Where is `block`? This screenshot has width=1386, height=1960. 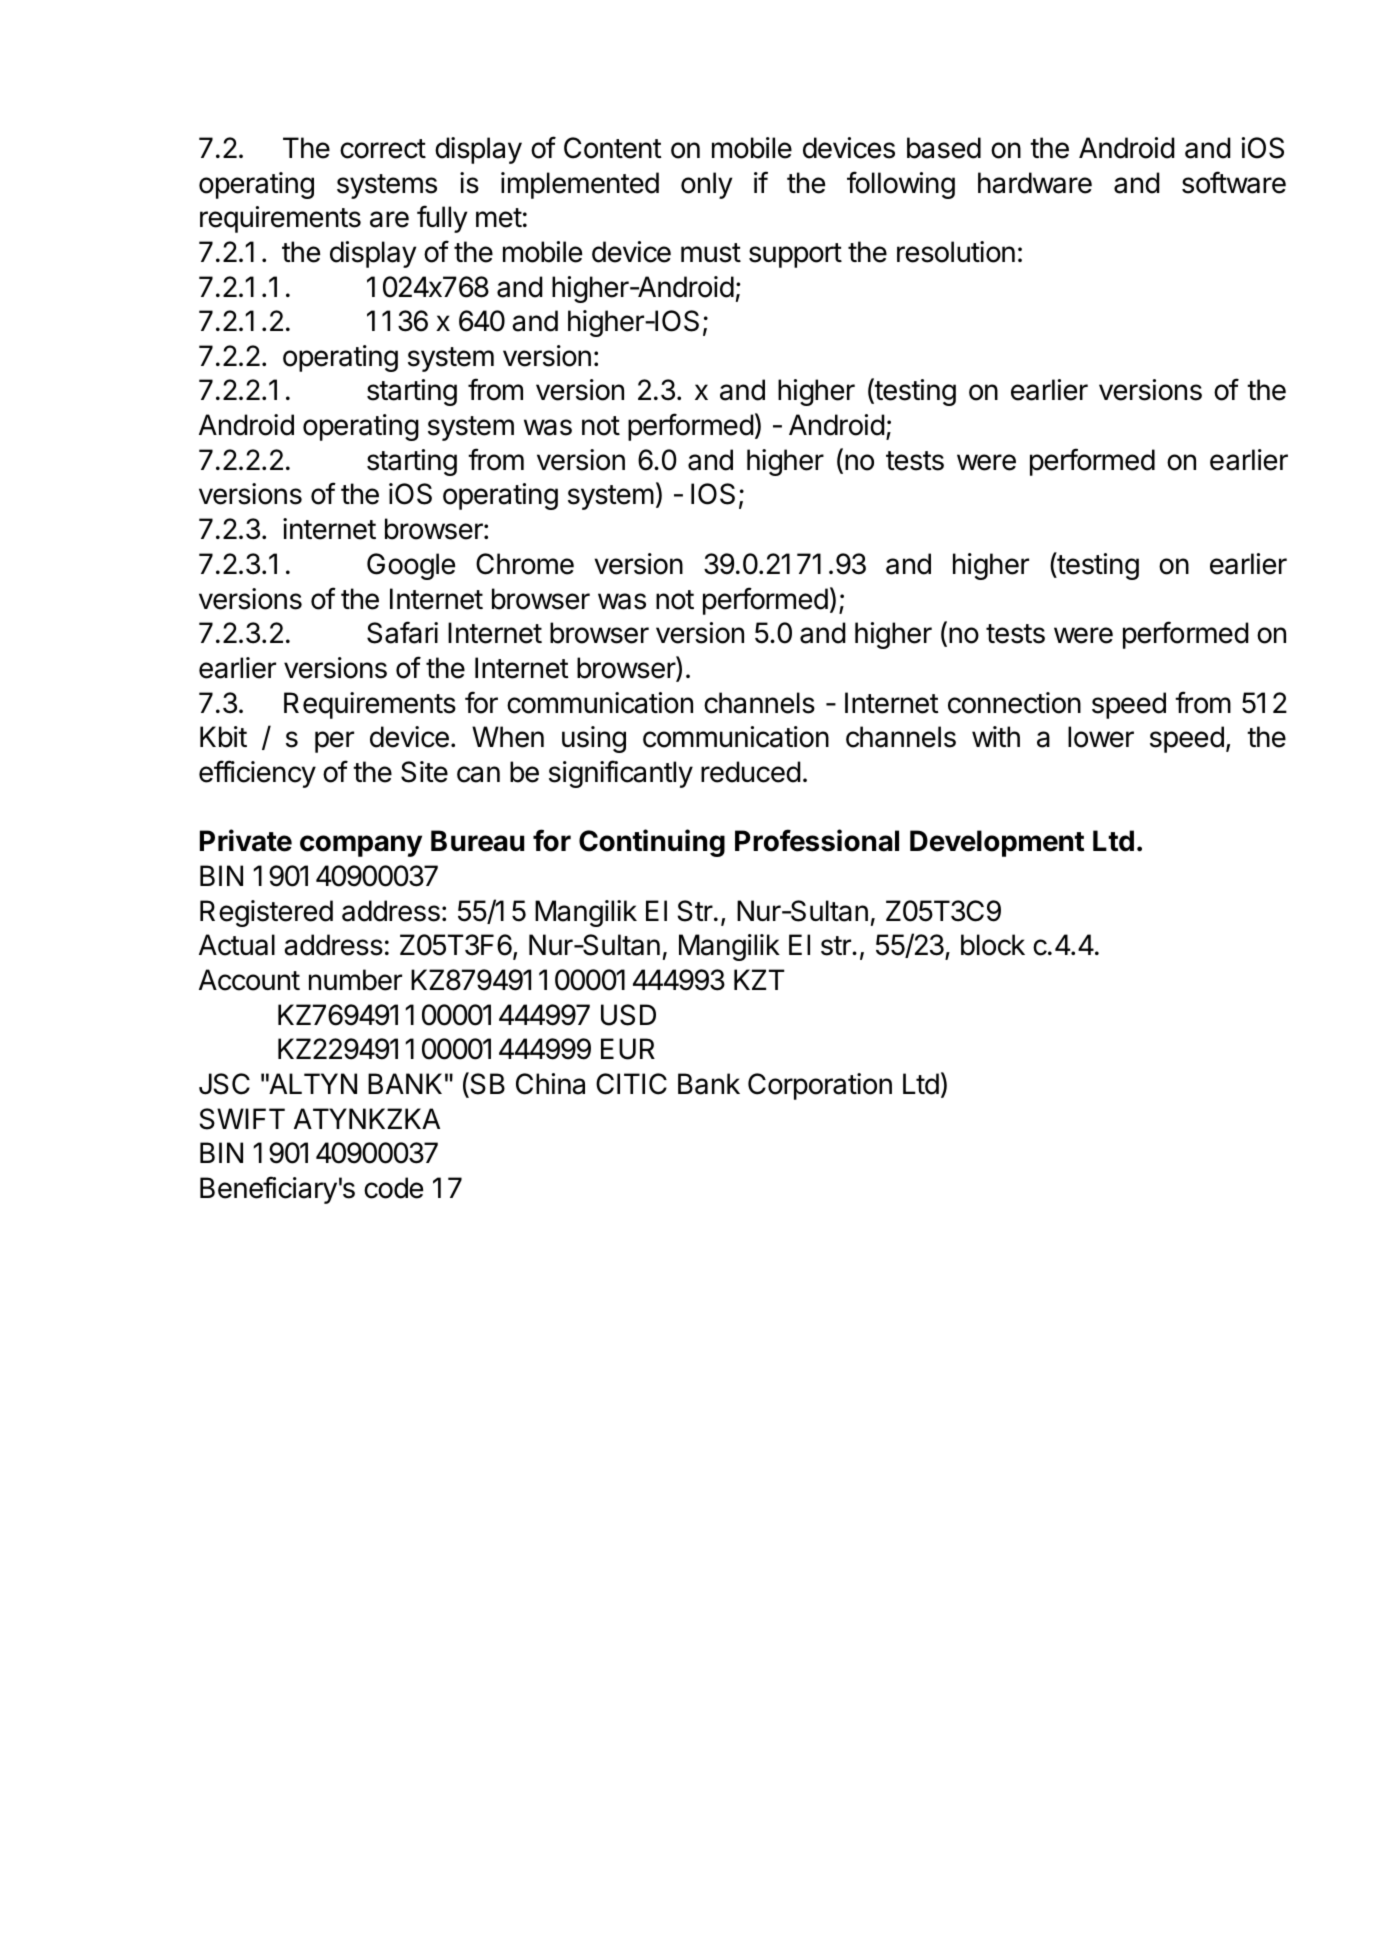 block is located at coordinates (993, 945).
